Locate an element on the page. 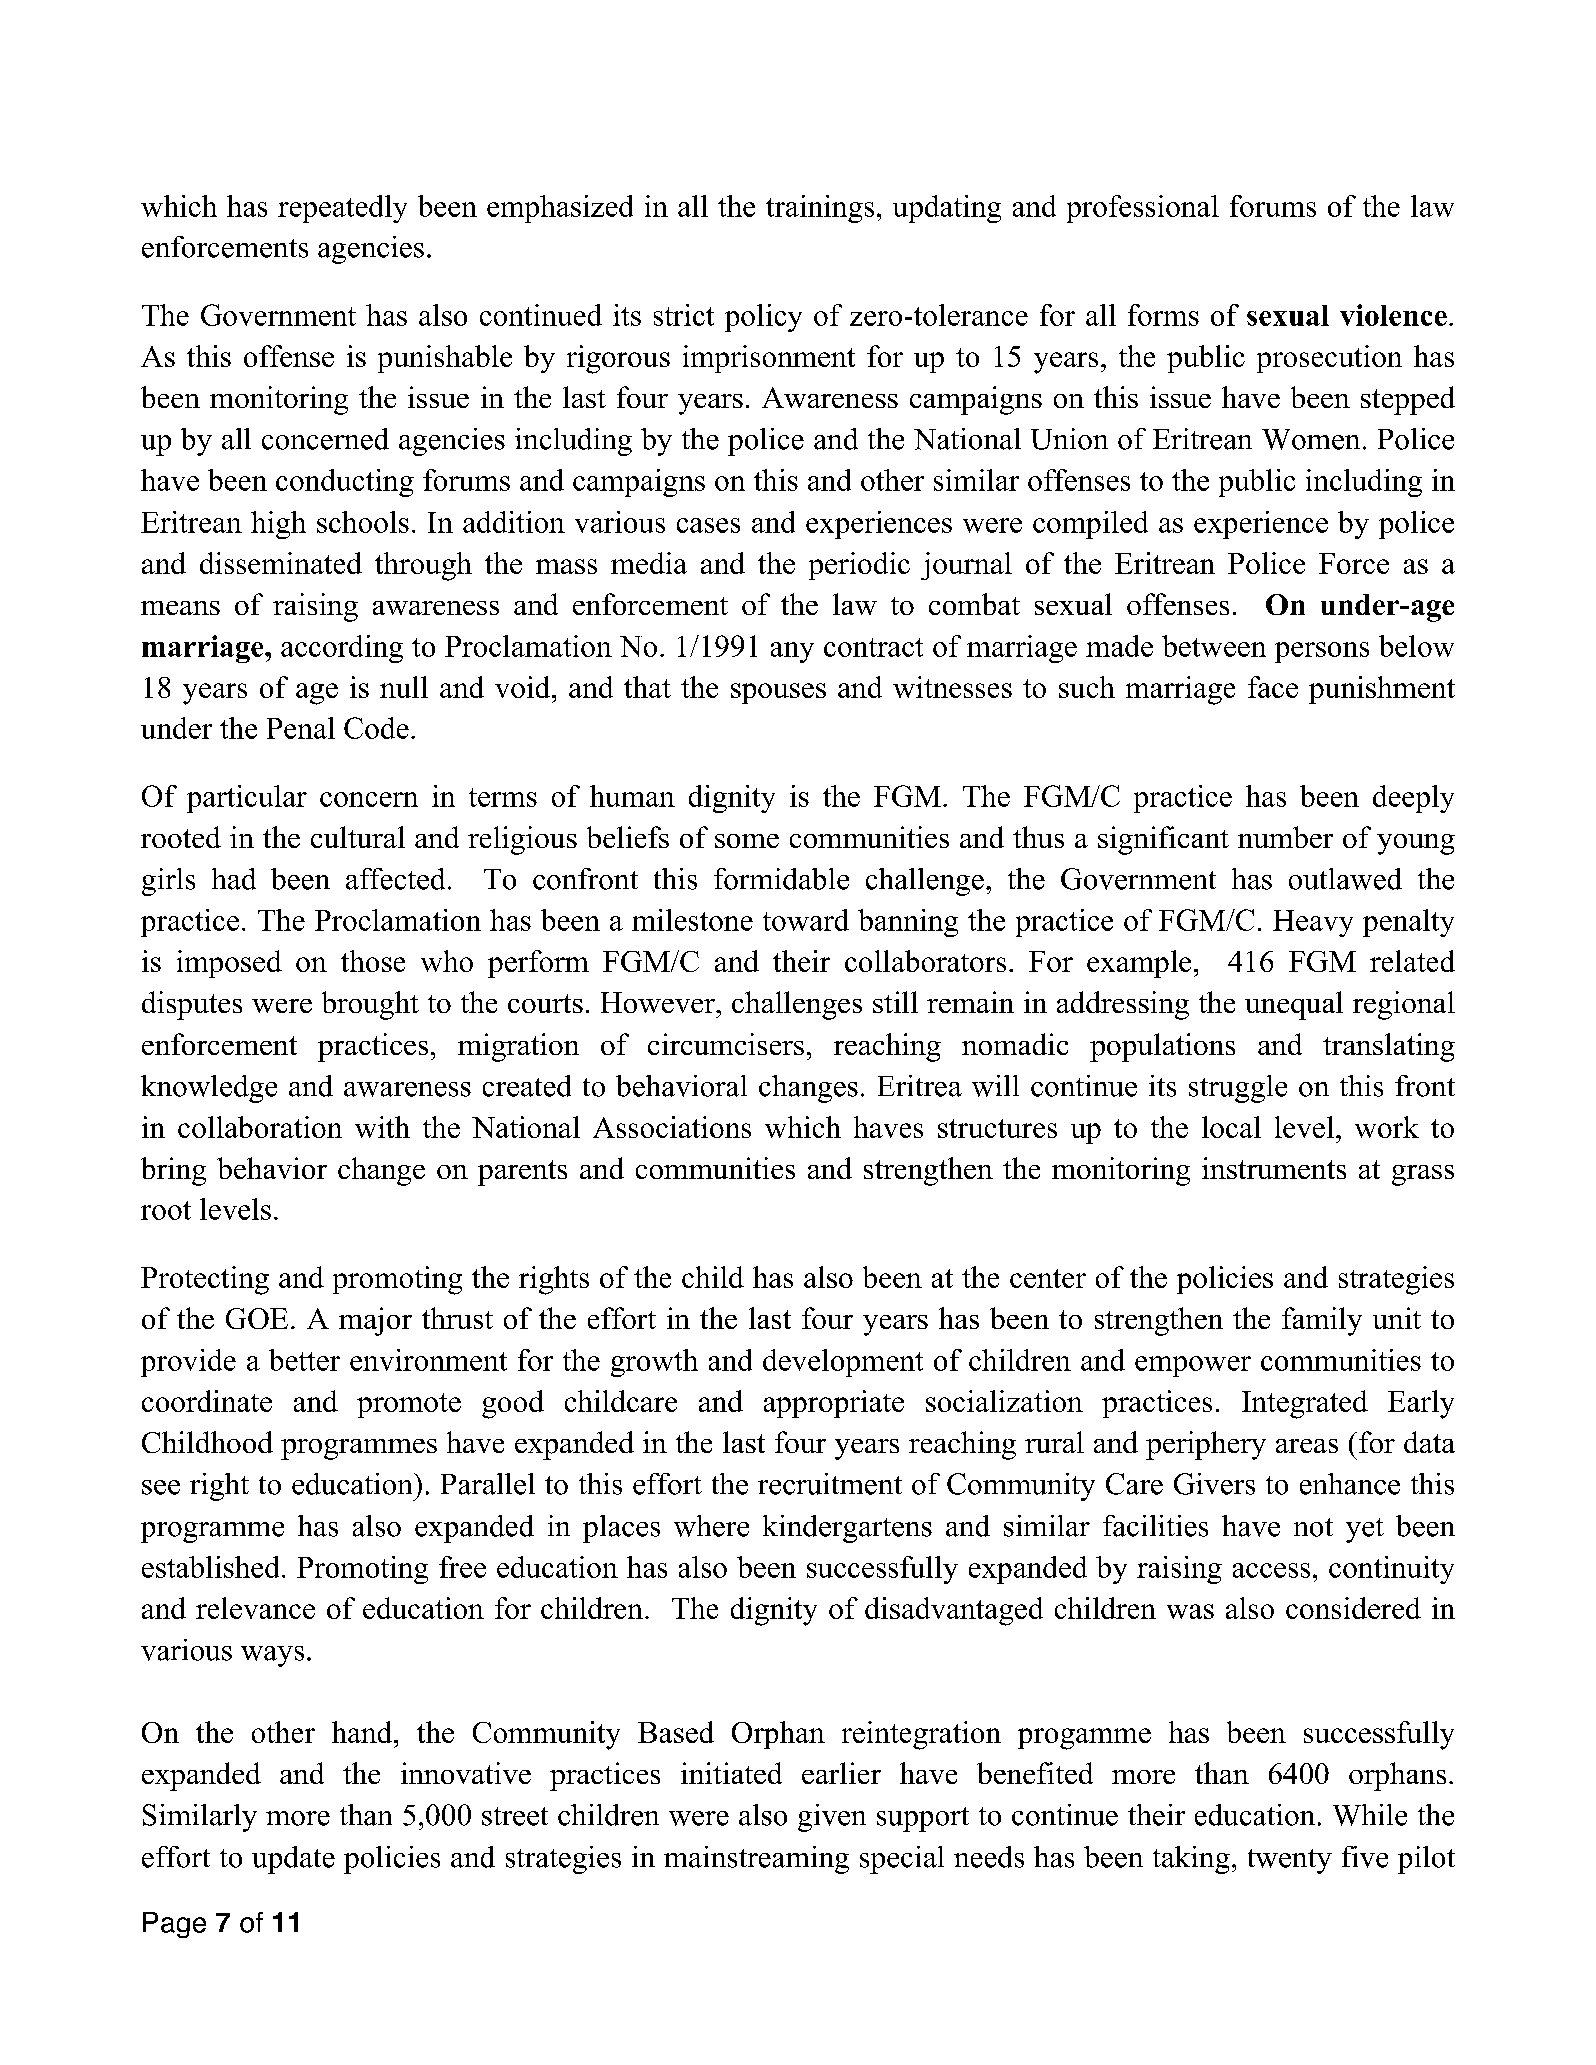 The height and width of the document is (2065, 1596). any is located at coordinates (792, 652).
